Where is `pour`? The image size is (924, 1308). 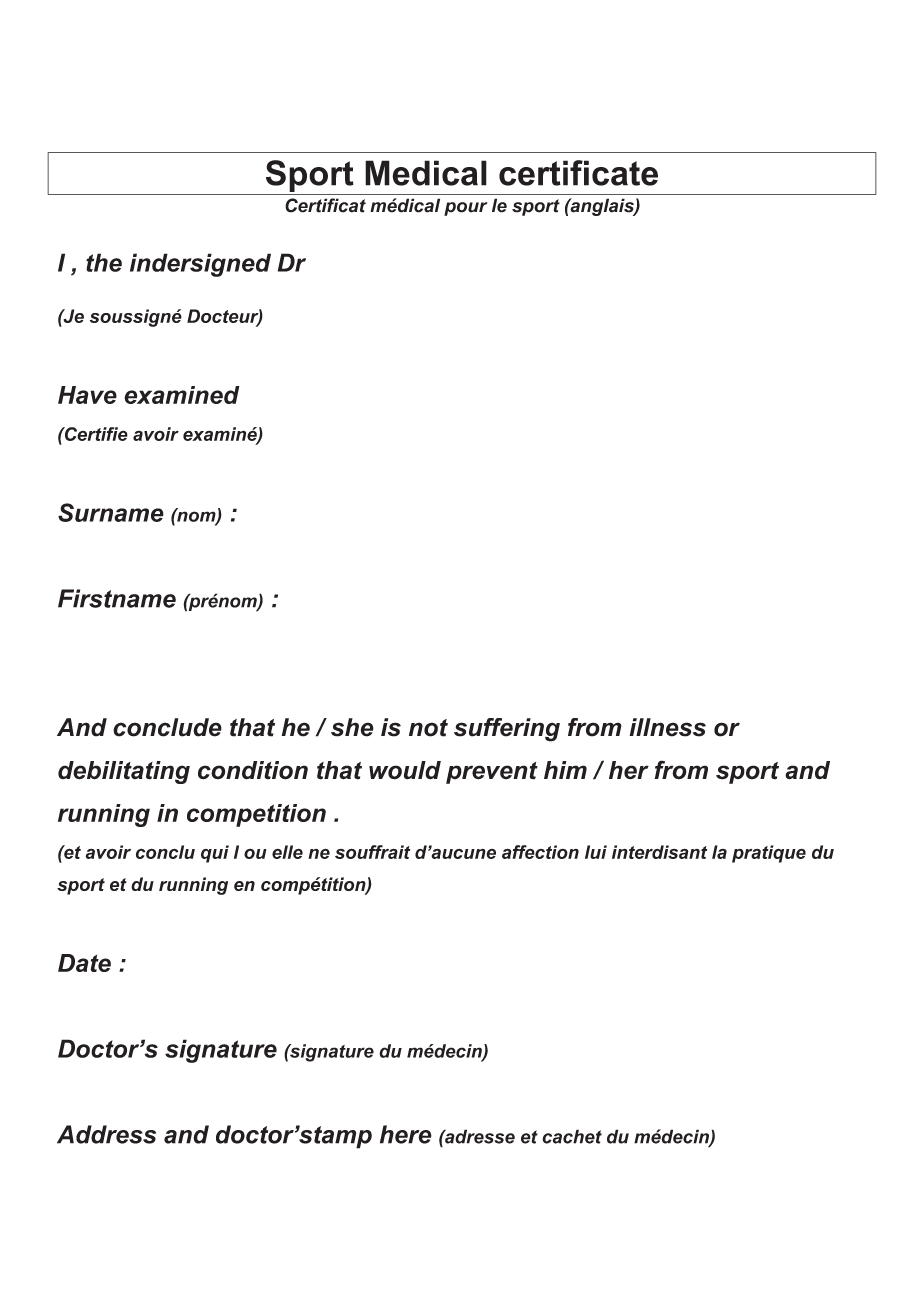
pour is located at coordinates (466, 209).
